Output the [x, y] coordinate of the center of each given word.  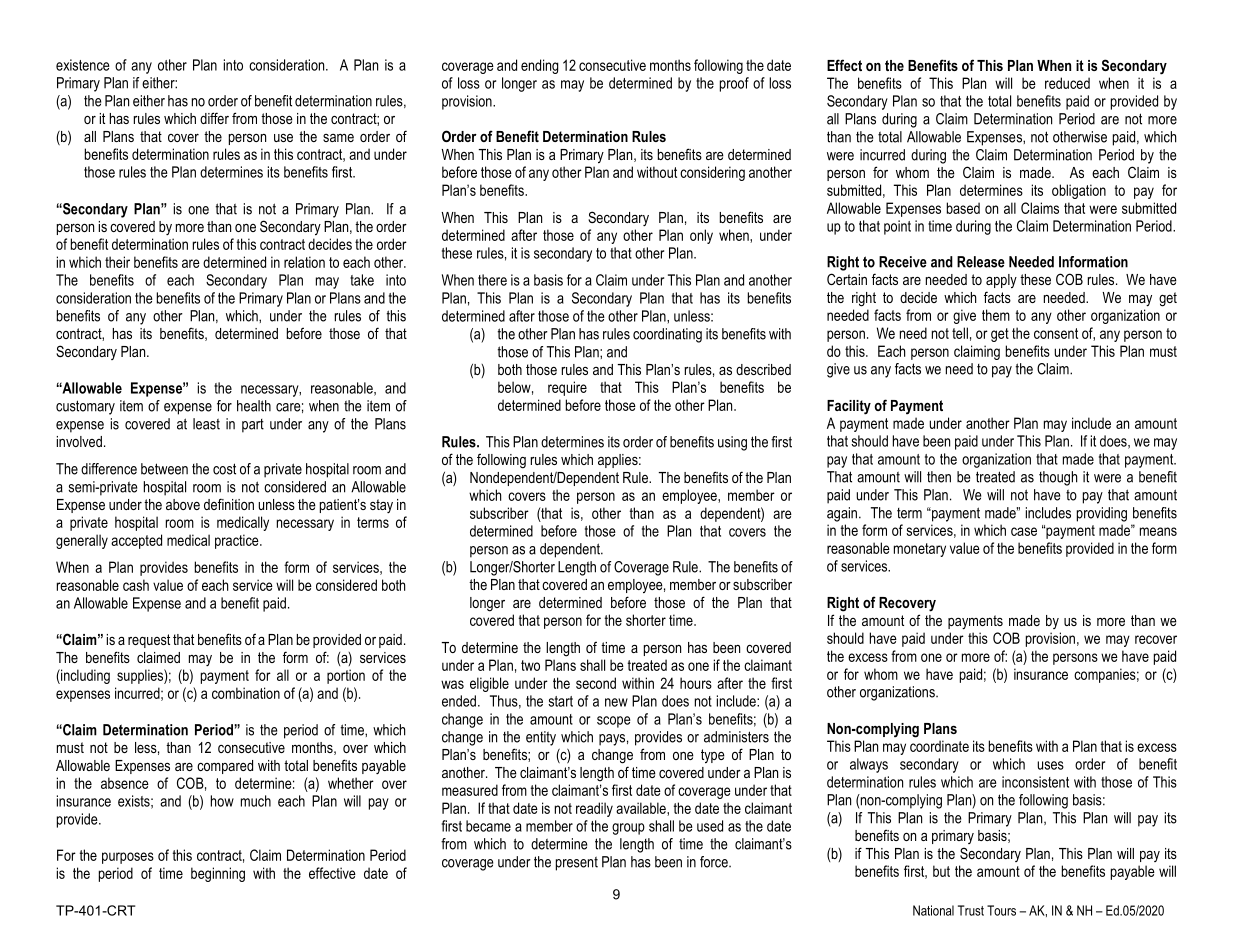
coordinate [939, 746]
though [1058, 478]
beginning [218, 874]
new [616, 702]
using [732, 443]
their [117, 262]
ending [539, 66]
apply [1001, 281]
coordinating [667, 335]
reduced [1067, 83]
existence [83, 65]
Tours [1001, 910]
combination [246, 693]
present [577, 864]
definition [229, 504]
